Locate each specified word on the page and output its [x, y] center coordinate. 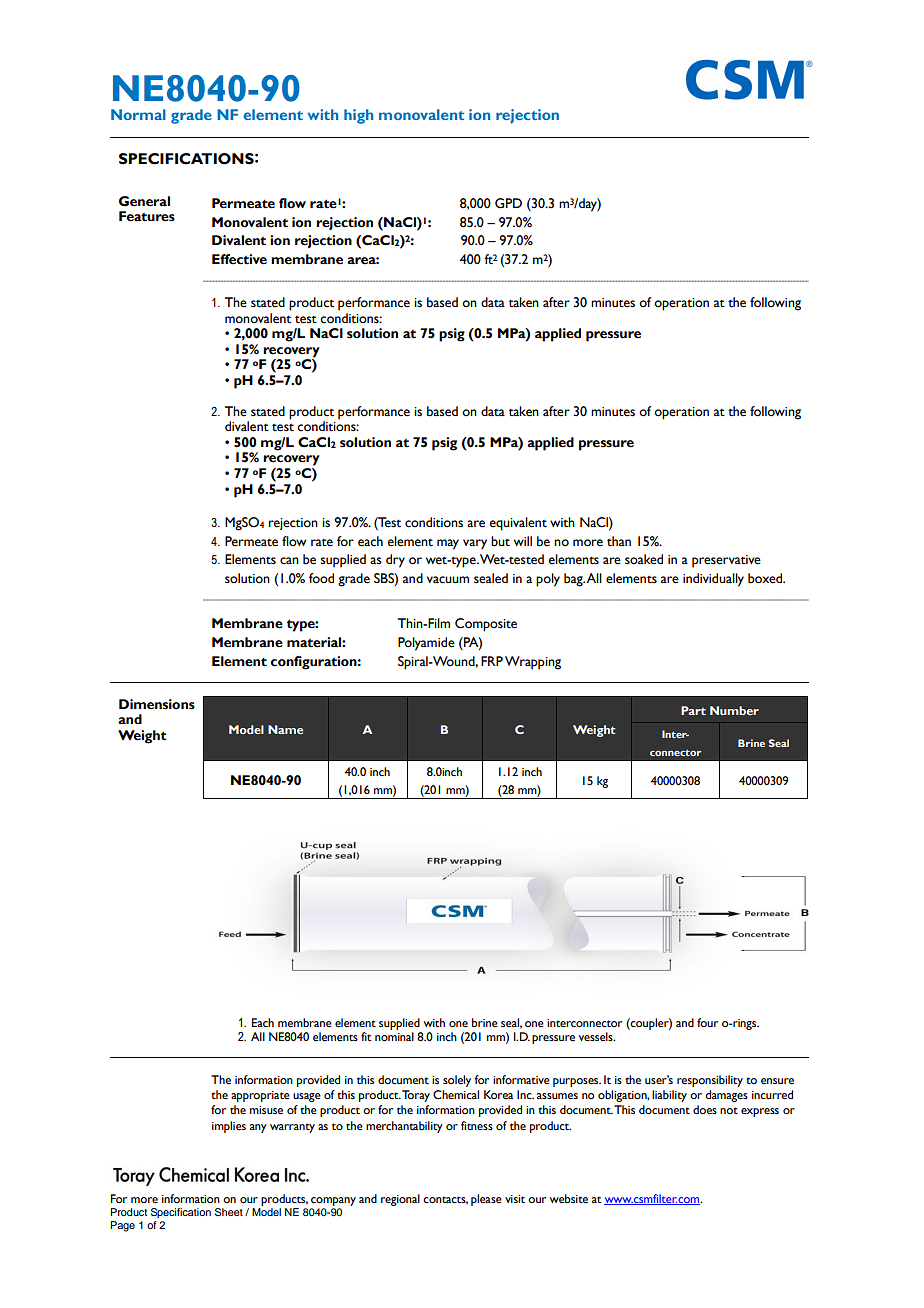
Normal [138, 114]
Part [693, 710]
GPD [508, 203]
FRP [492, 661]
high [358, 116]
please [486, 1200]
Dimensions [157, 704]
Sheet [229, 1212]
